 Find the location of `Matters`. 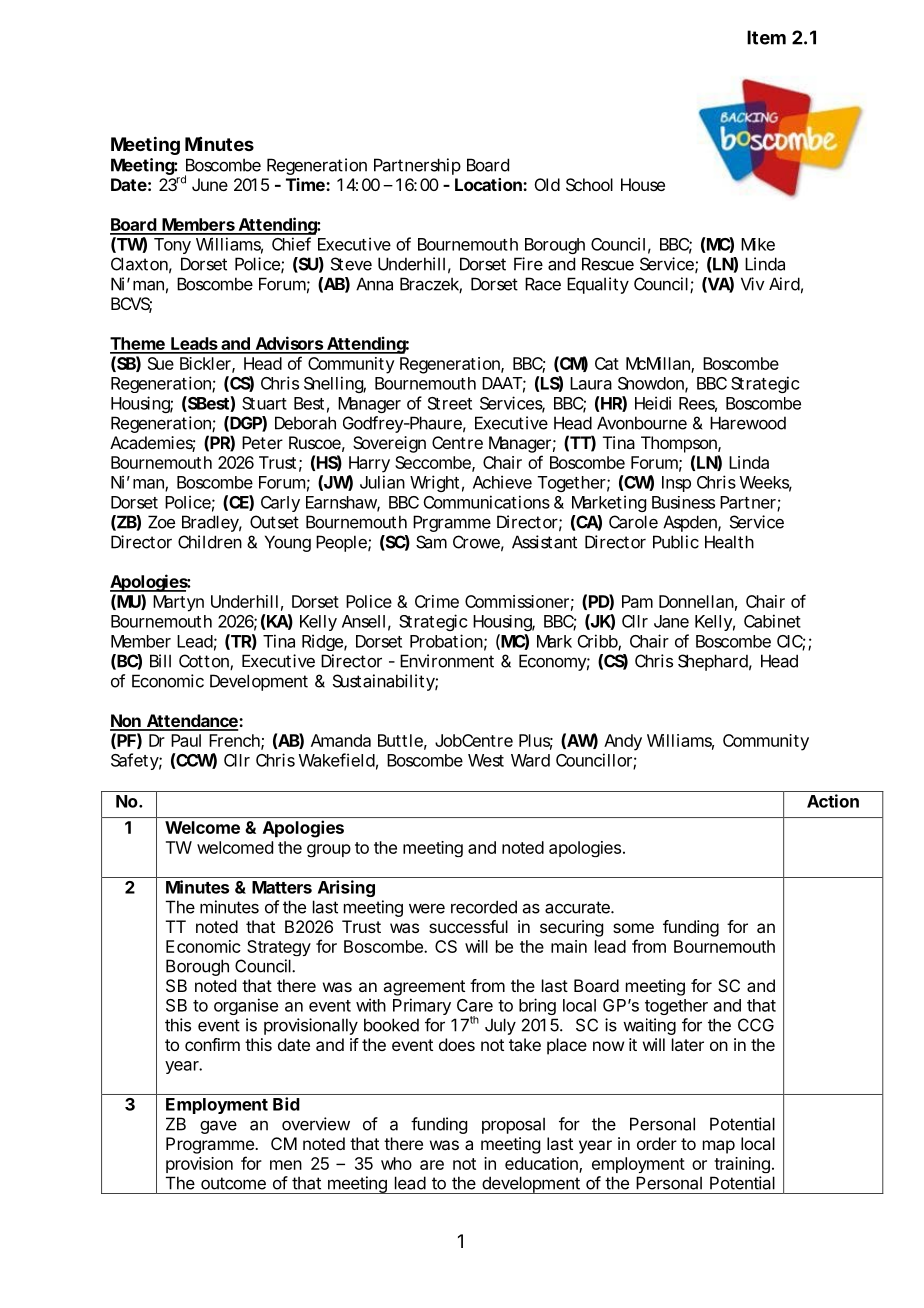

Matters is located at coordinates (282, 887).
